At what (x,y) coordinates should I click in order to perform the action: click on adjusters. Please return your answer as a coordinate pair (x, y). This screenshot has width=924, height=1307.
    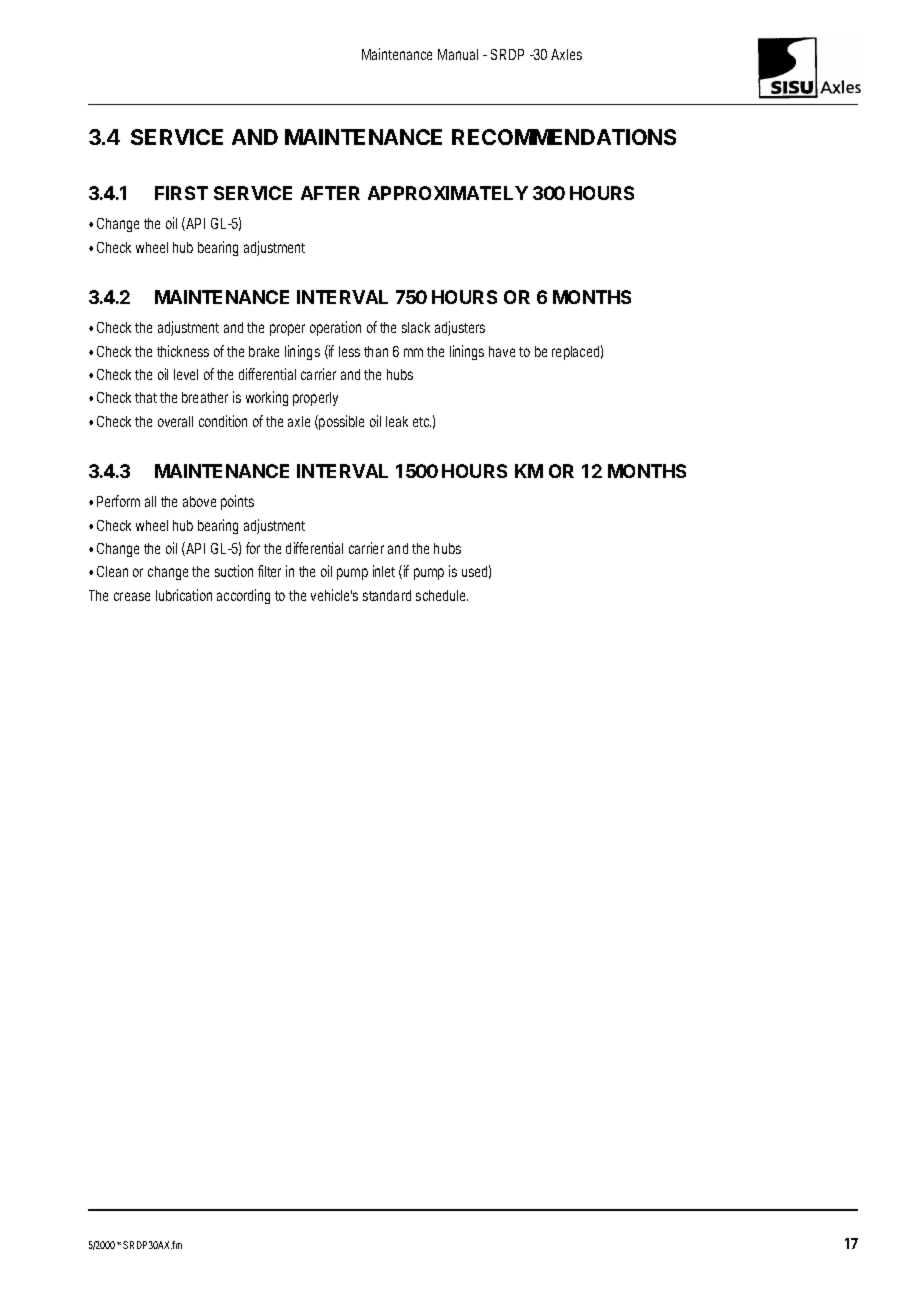
    Looking at the image, I should click on (460, 328).
